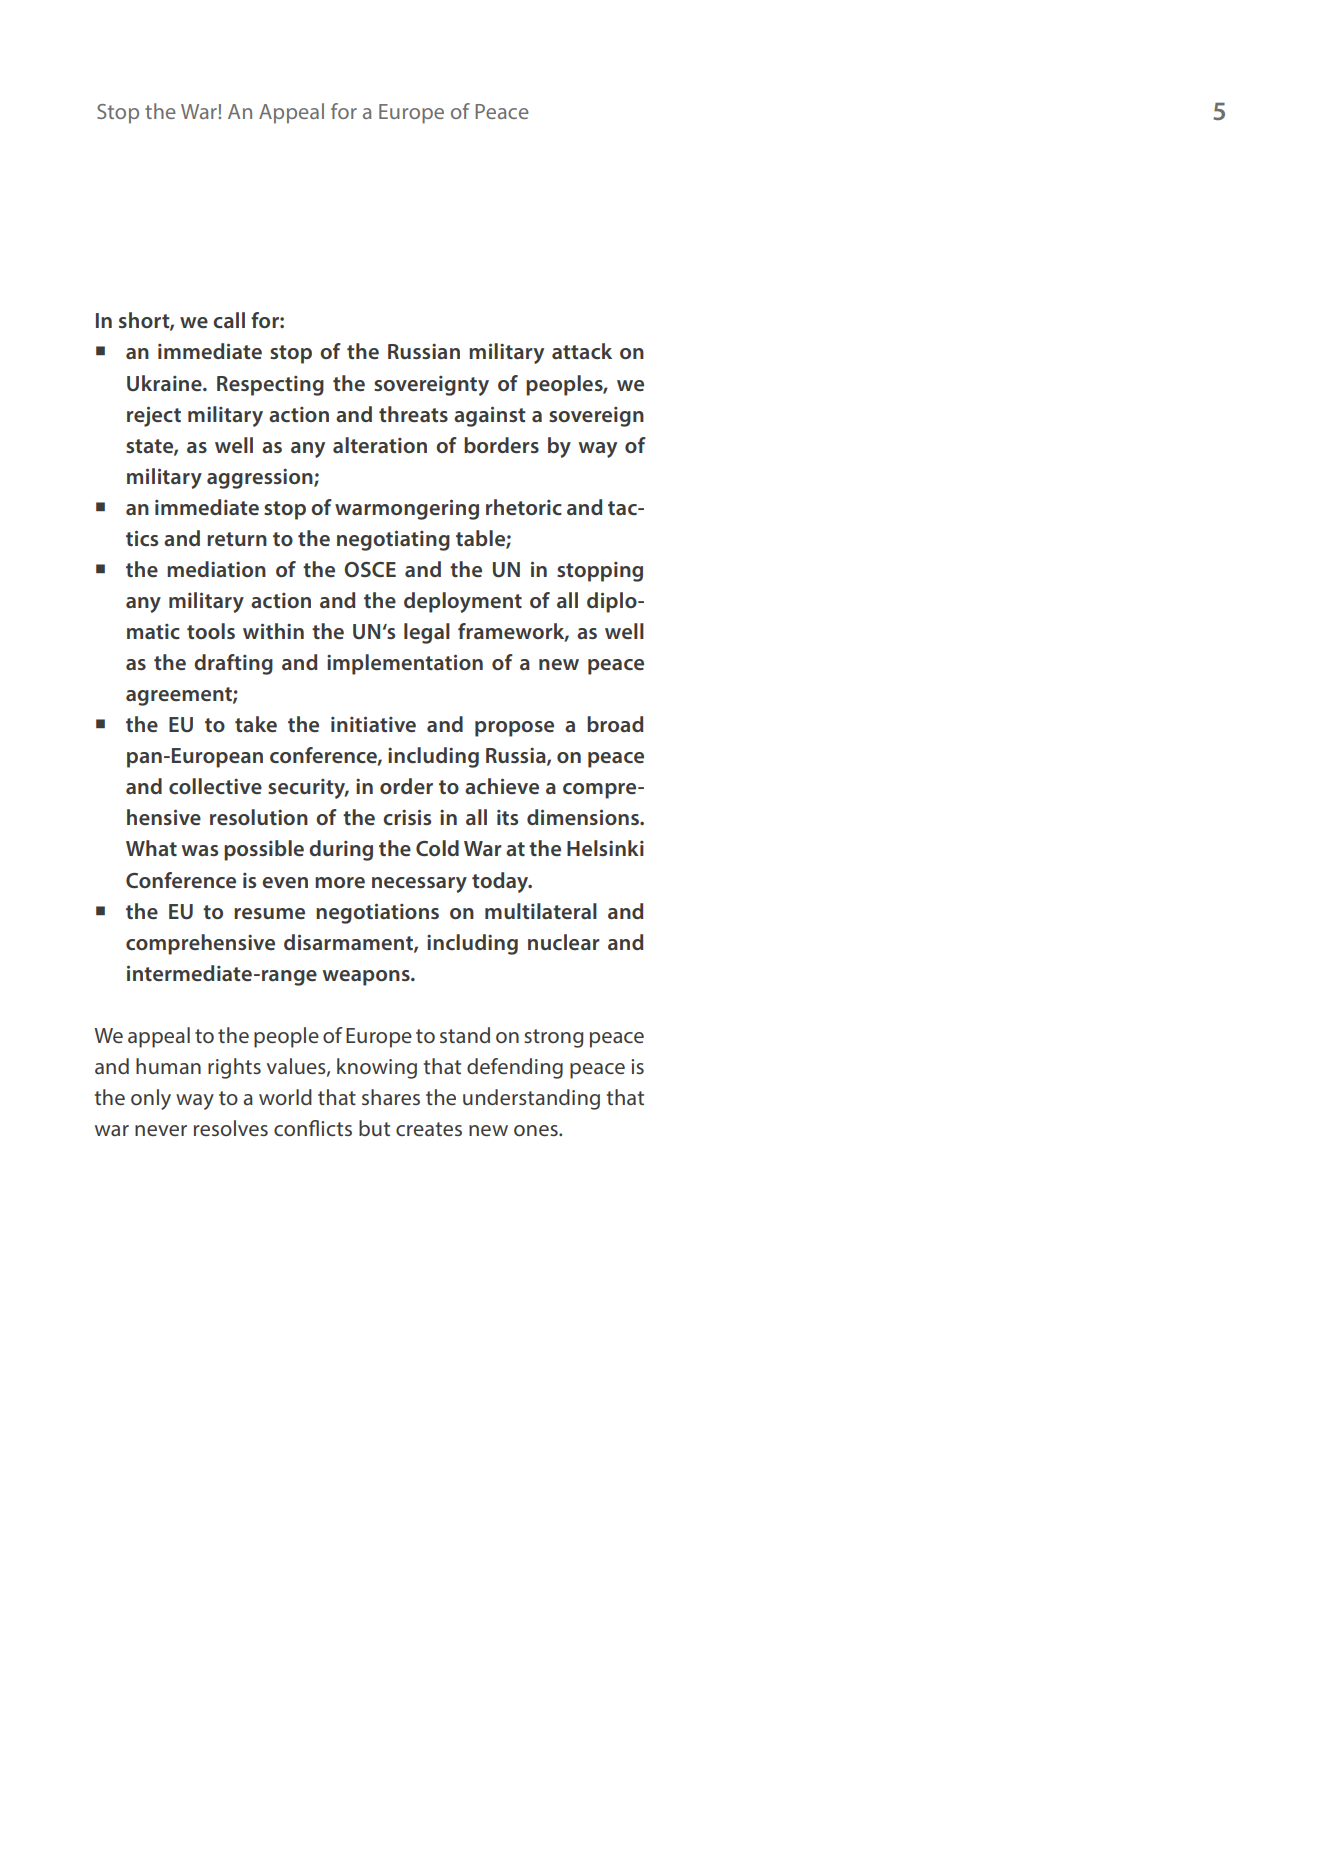 Image resolution: width=1321 pixels, height=1868 pixels. I want to click on resolves, so click(231, 1128).
